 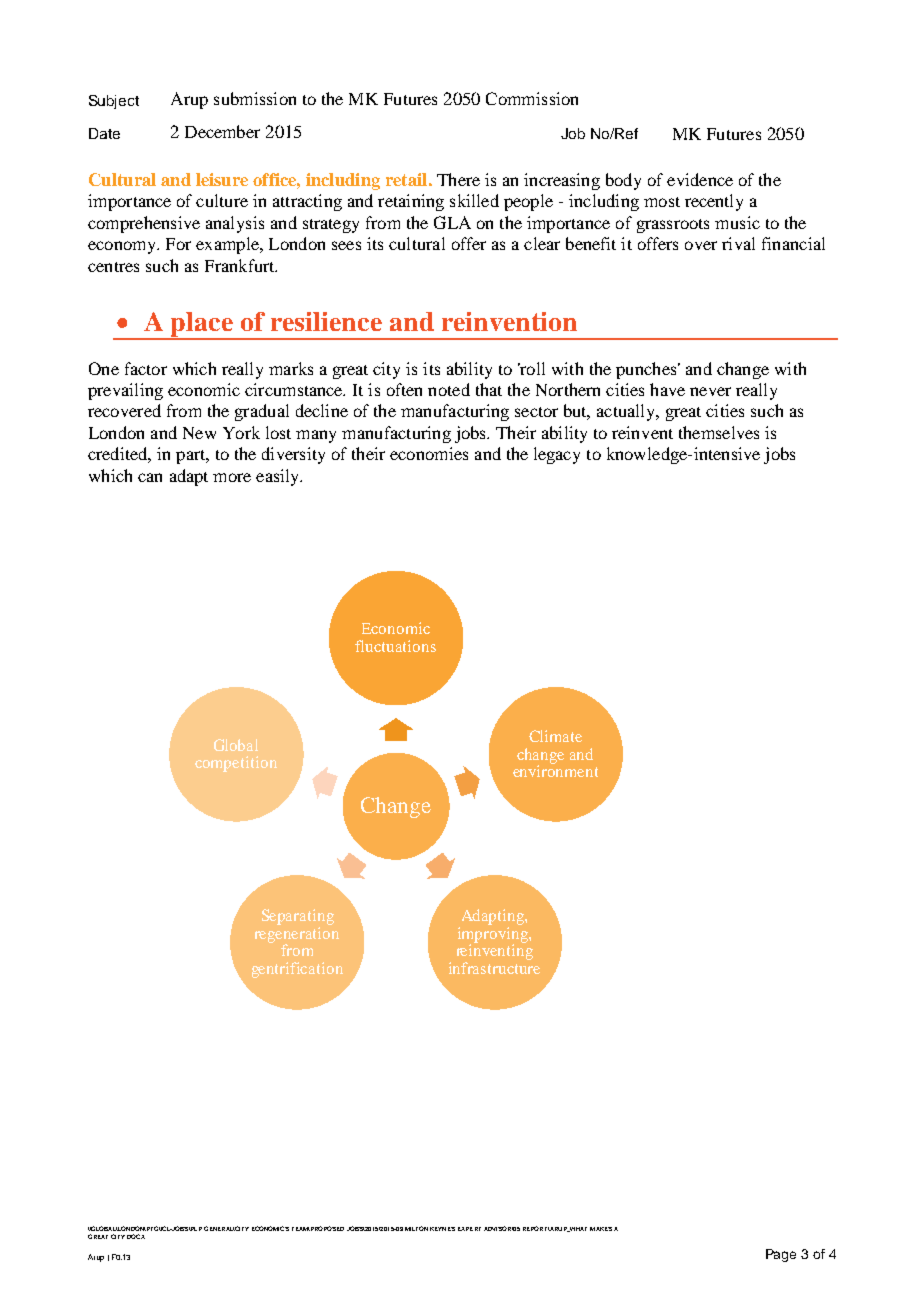 I want to click on MILTON, so click(x=416, y=1228).
